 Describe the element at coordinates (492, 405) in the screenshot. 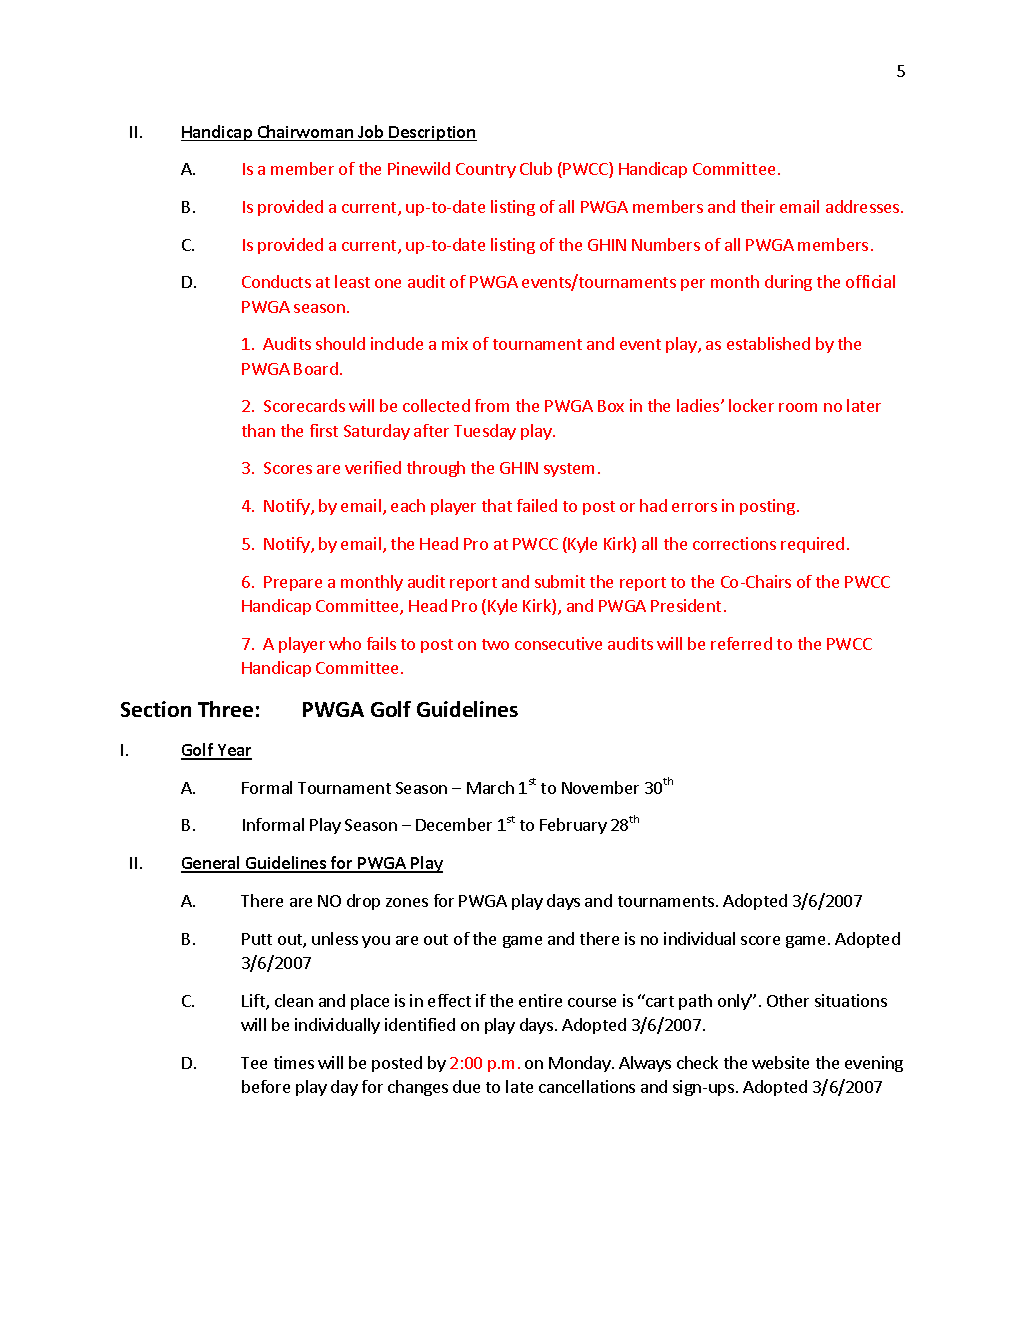

I see `from` at that location.
